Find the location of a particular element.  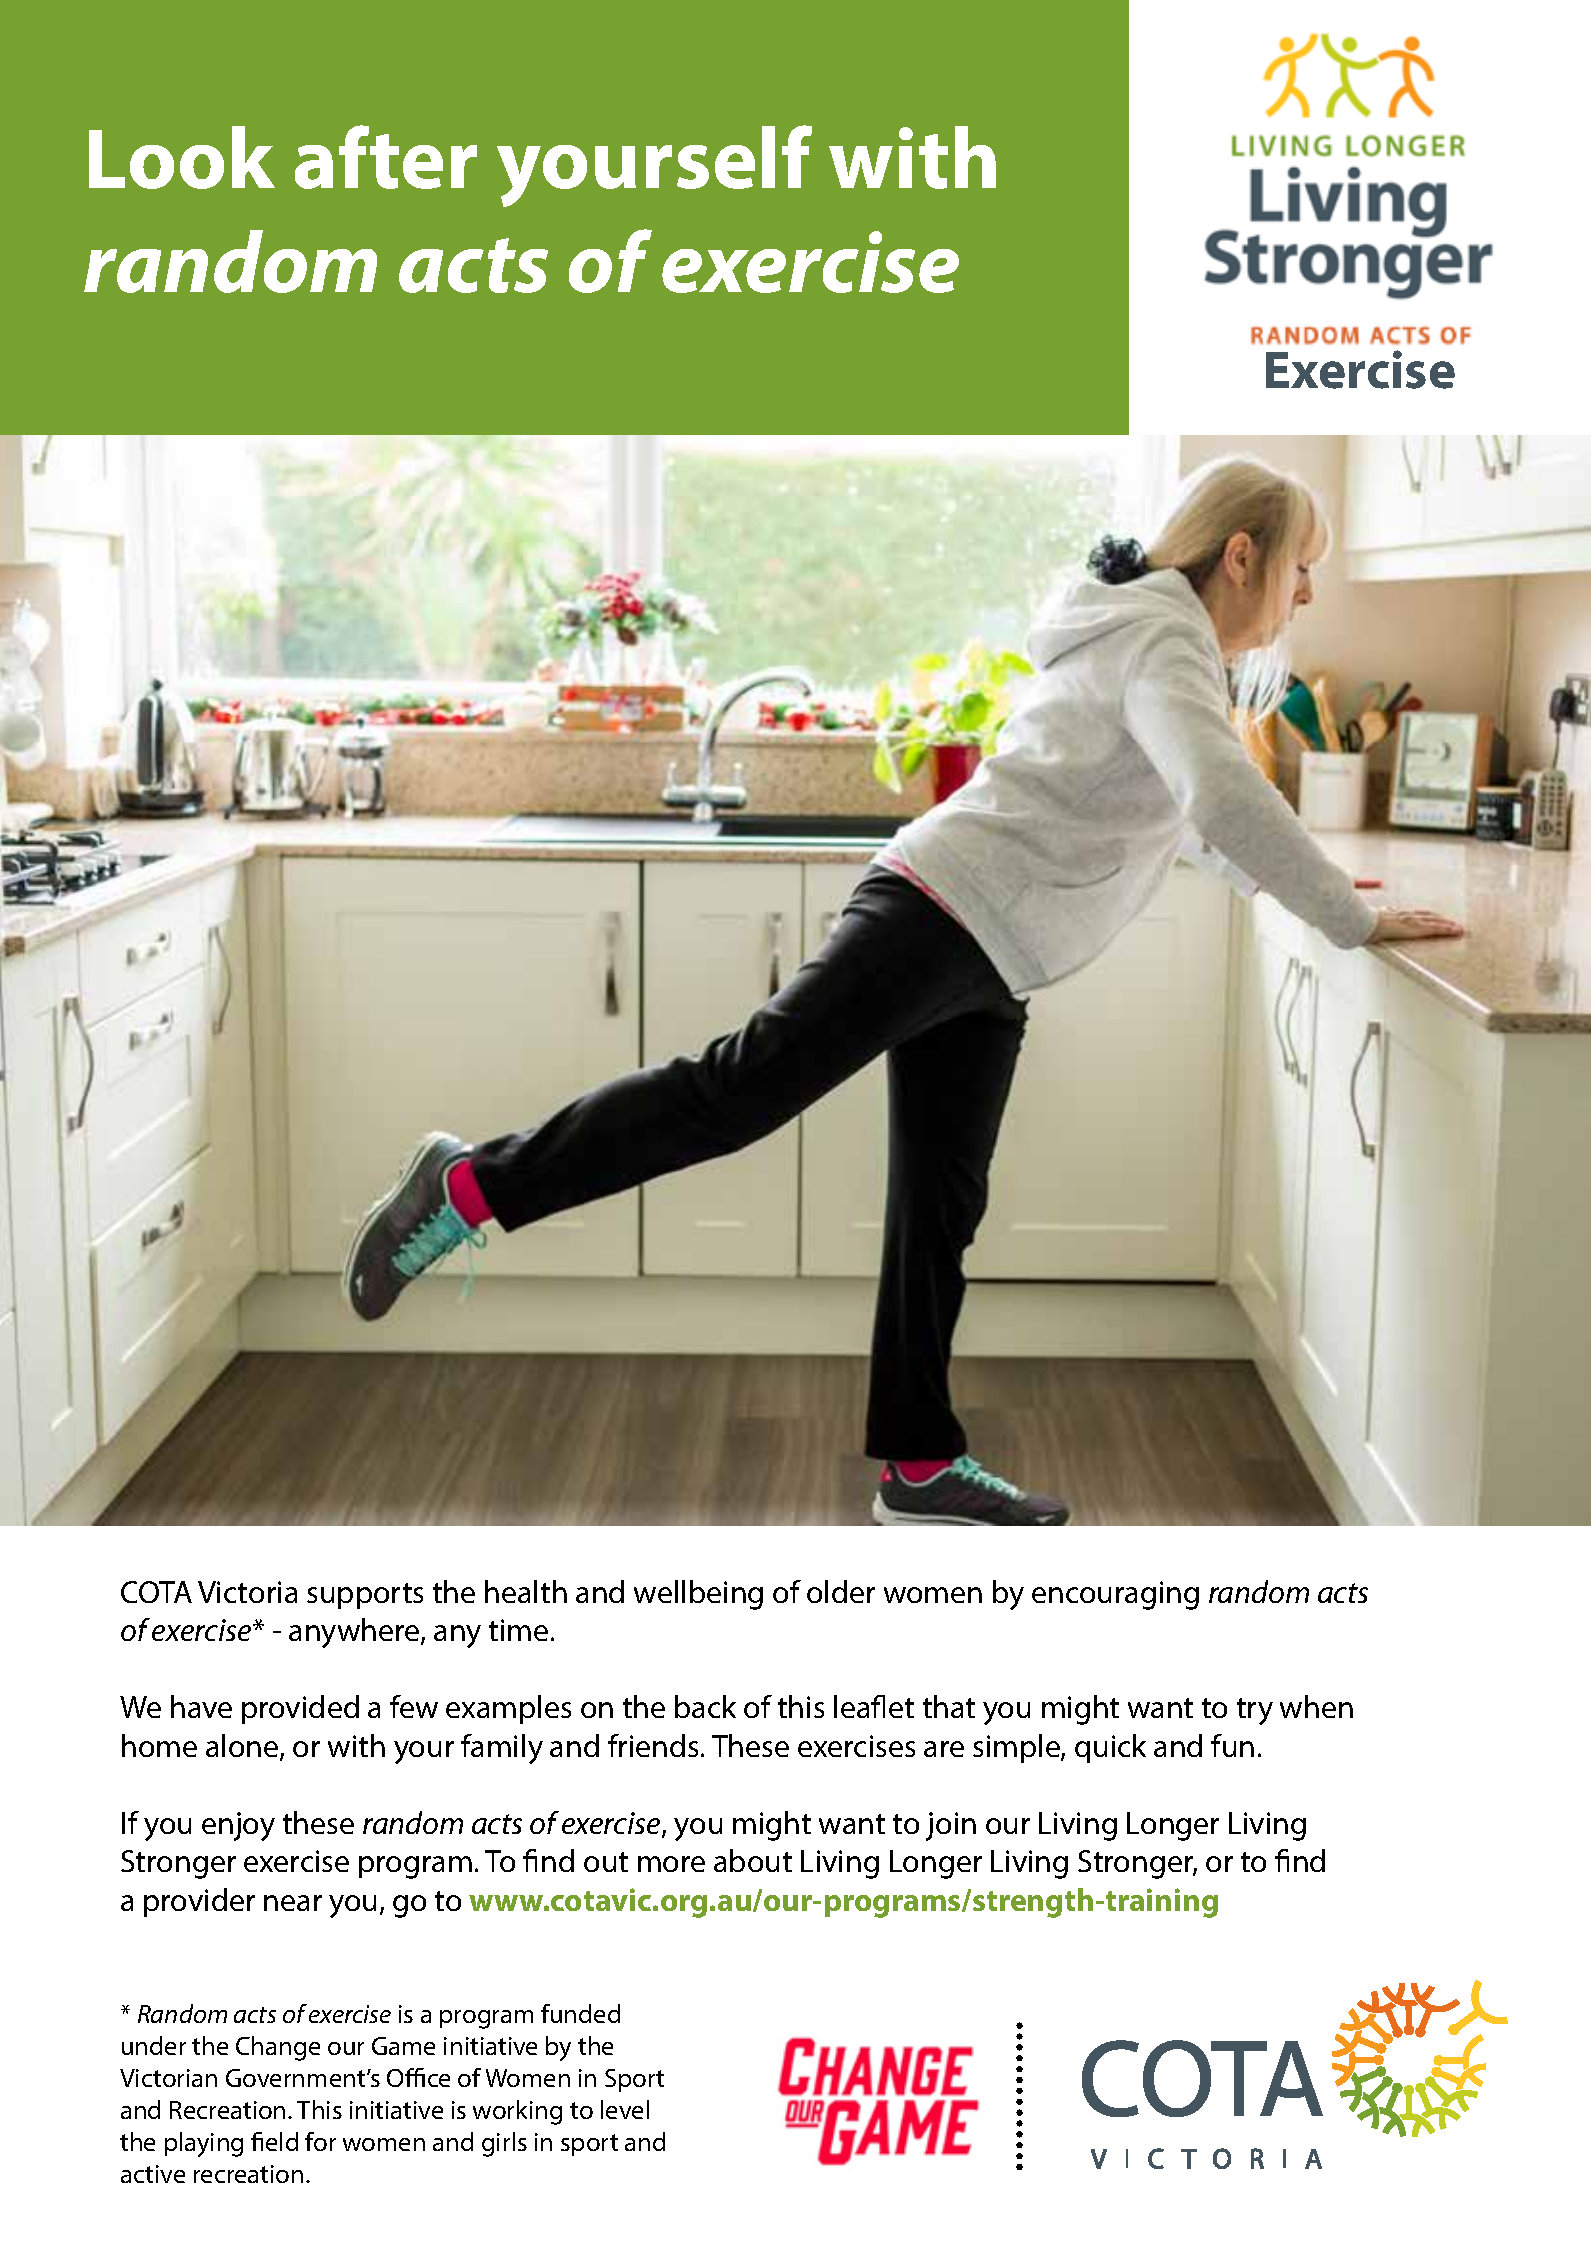

level is located at coordinates (625, 2109).
